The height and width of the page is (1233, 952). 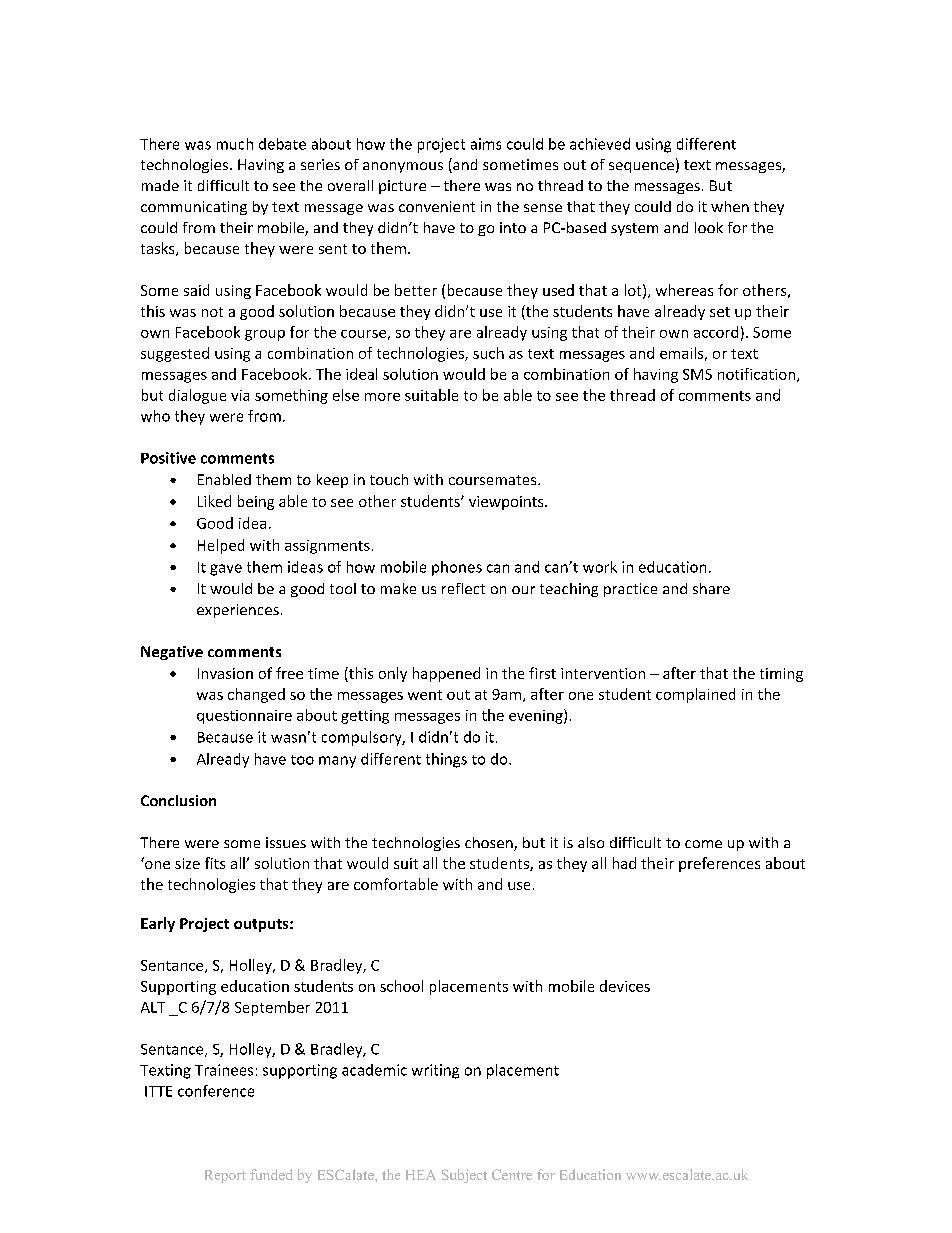 What do you see at coordinates (697, 374) in the page?
I see `SMS` at bounding box center [697, 374].
